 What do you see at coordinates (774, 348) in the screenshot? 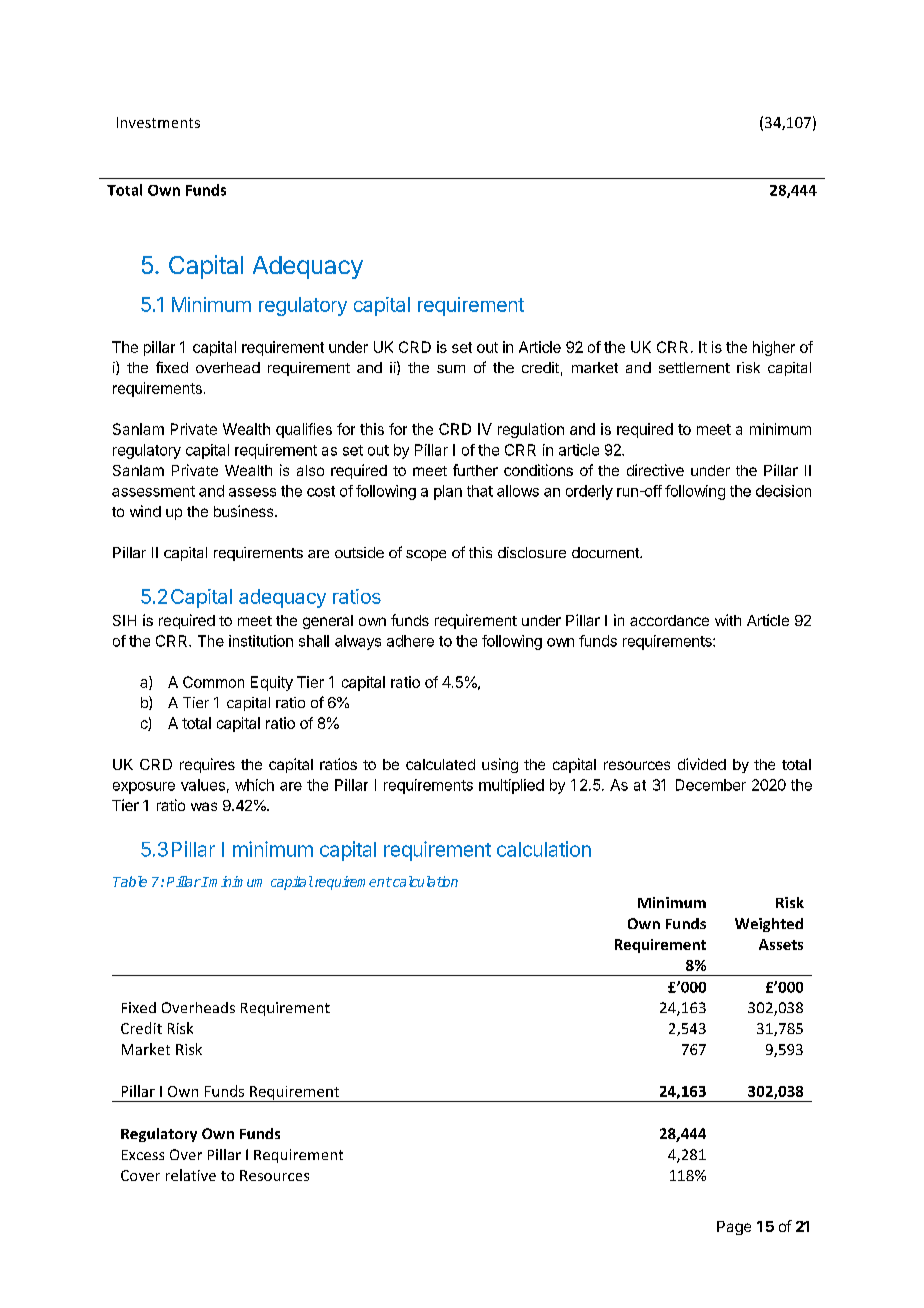
I see `higher` at bounding box center [774, 348].
